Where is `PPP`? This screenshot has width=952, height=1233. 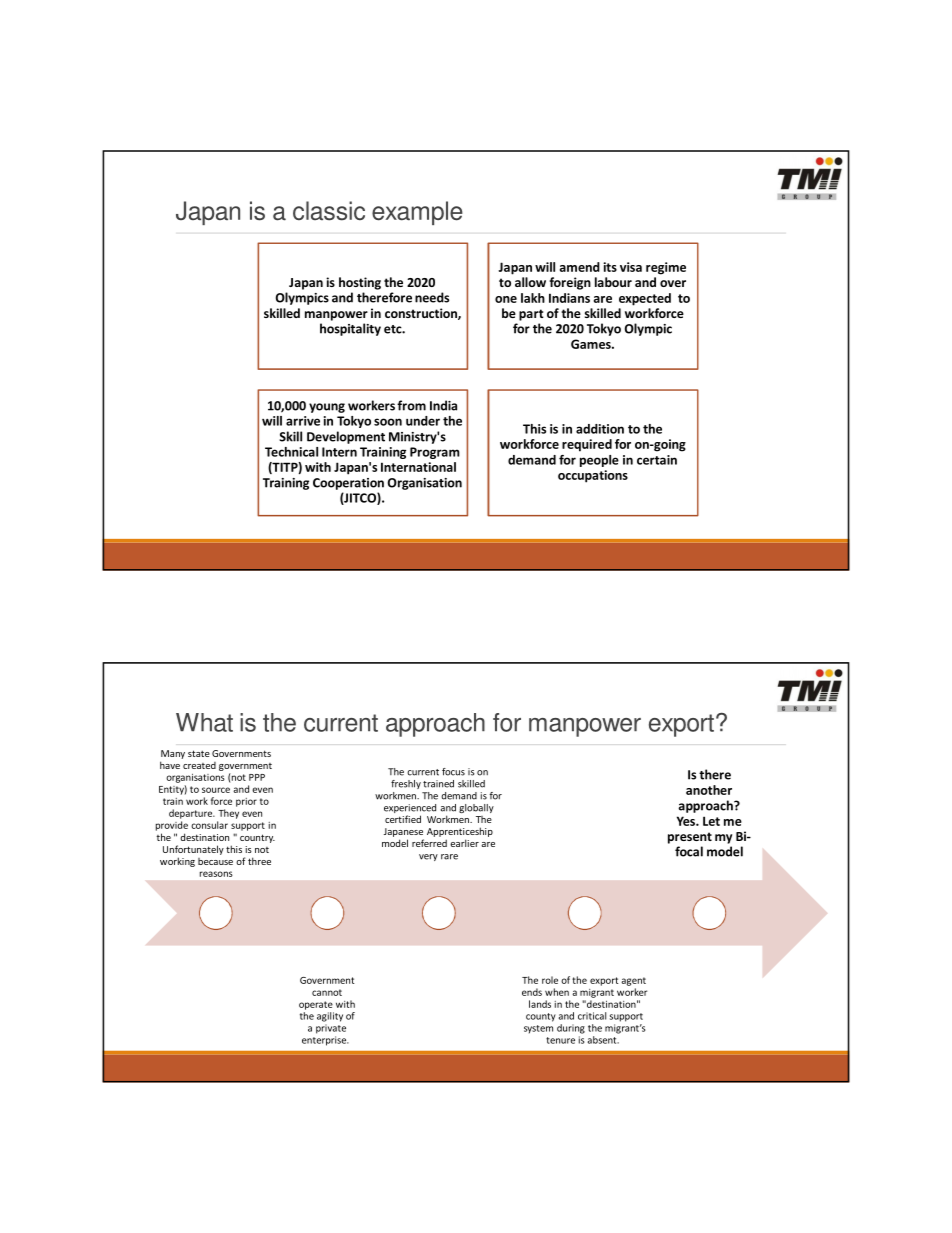 PPP is located at coordinates (257, 777).
